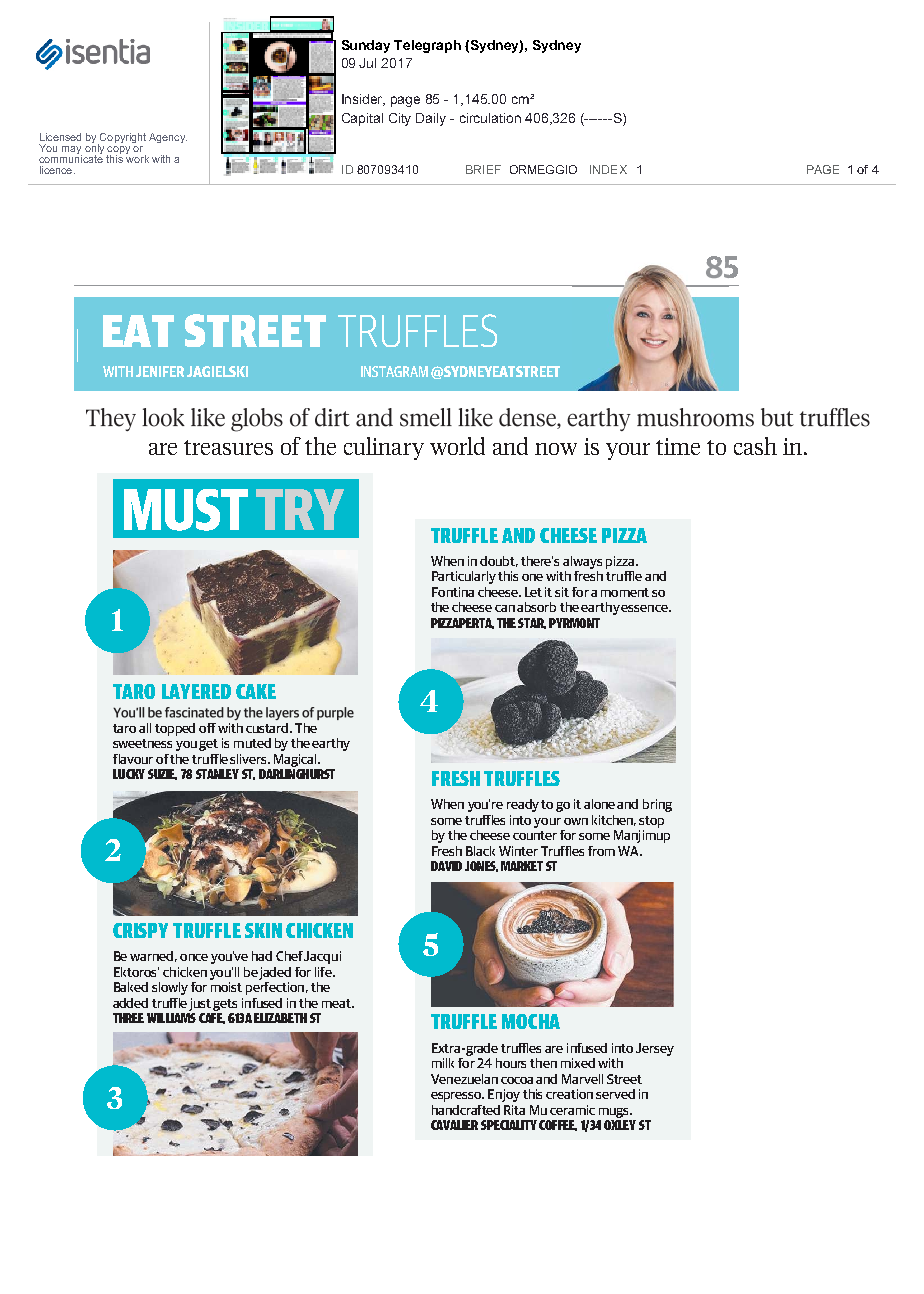  I want to click on JENIFER, so click(160, 371).
